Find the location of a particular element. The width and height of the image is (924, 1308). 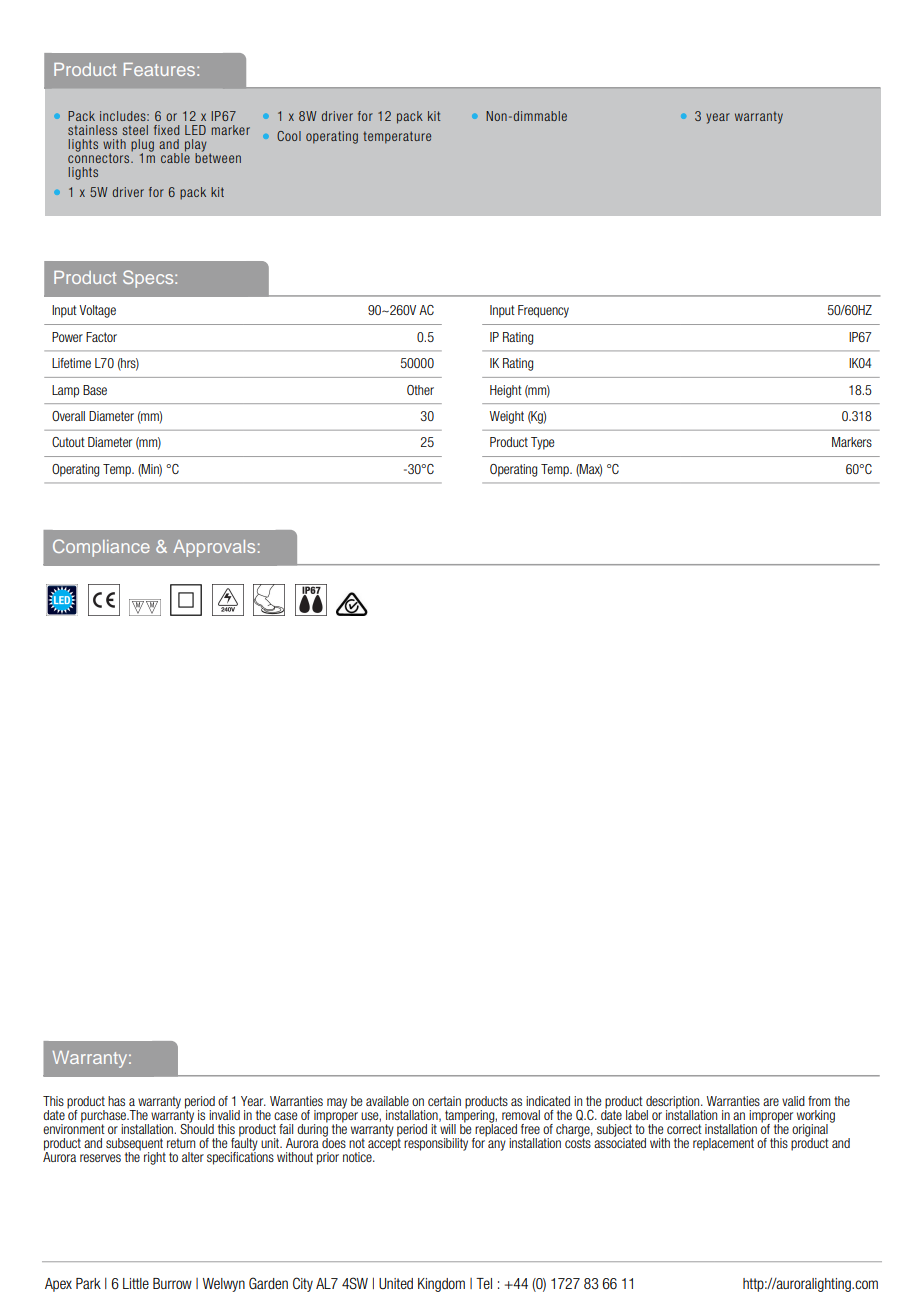

Type is located at coordinates (542, 443).
